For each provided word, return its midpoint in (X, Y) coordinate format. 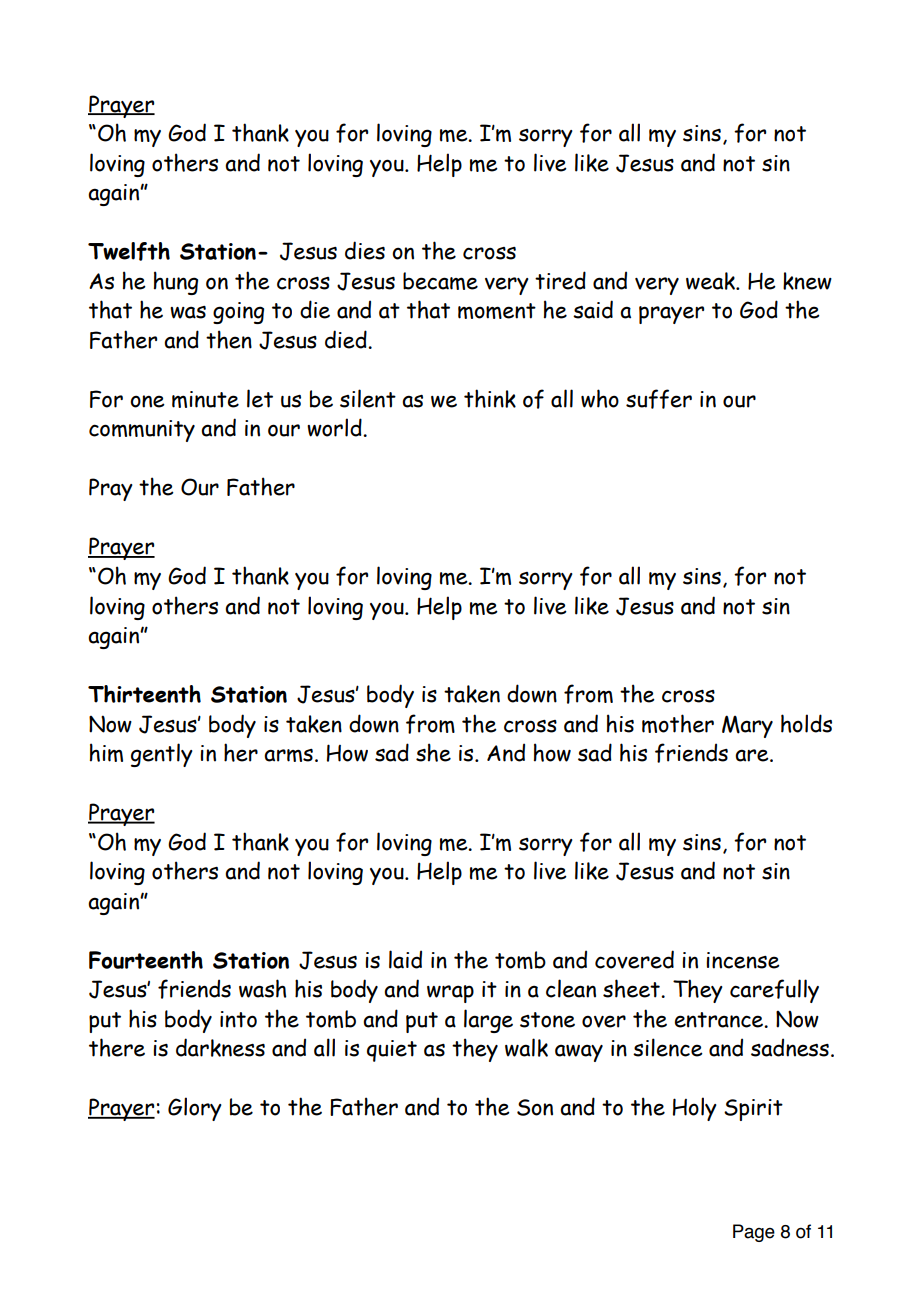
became (440, 281)
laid (405, 959)
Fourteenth (146, 960)
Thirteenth (144, 694)
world (335, 427)
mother (678, 723)
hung (176, 283)
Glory (195, 1109)
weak (711, 281)
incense (743, 960)
